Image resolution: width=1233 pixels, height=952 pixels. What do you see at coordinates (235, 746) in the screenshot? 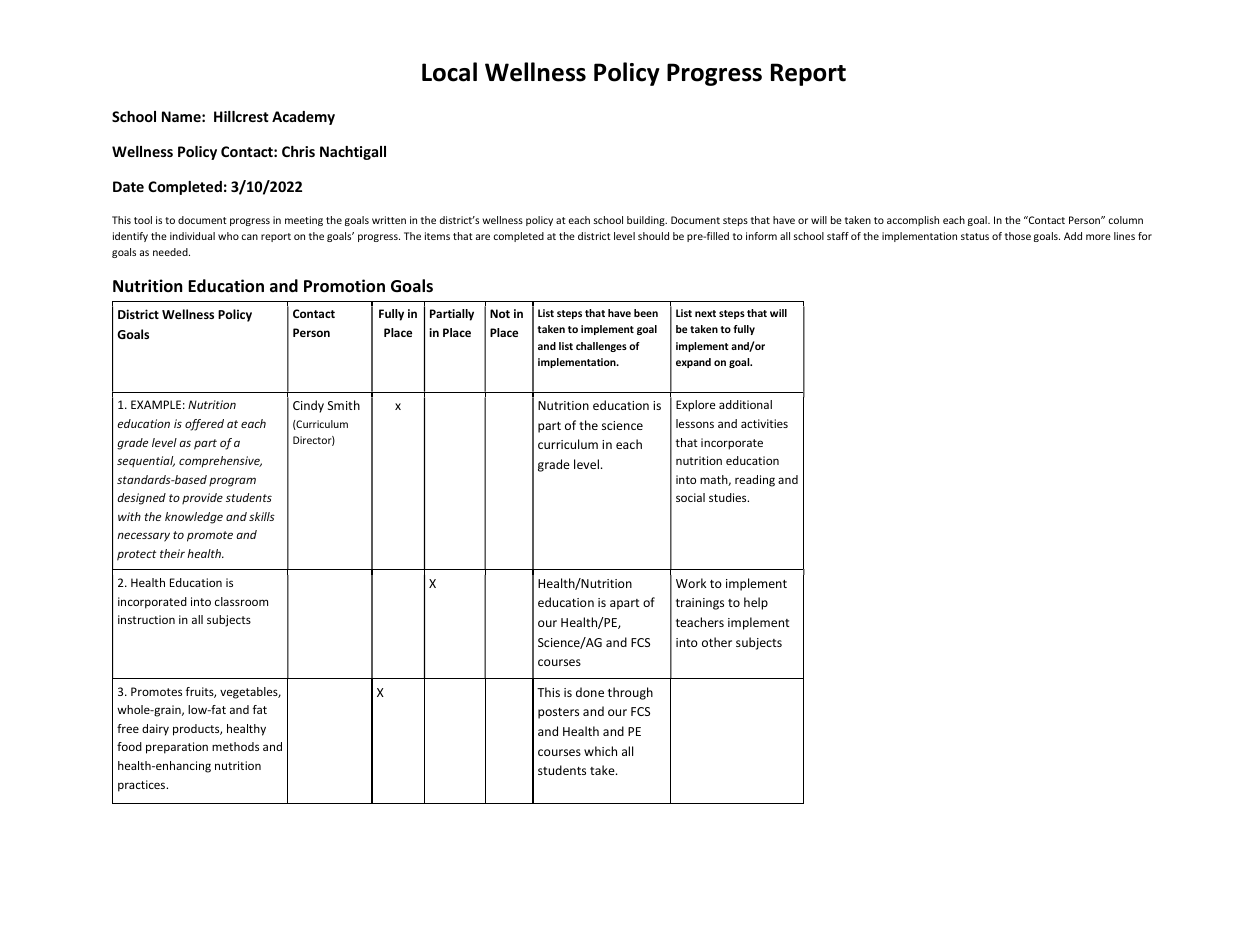
I see `methods` at bounding box center [235, 746].
